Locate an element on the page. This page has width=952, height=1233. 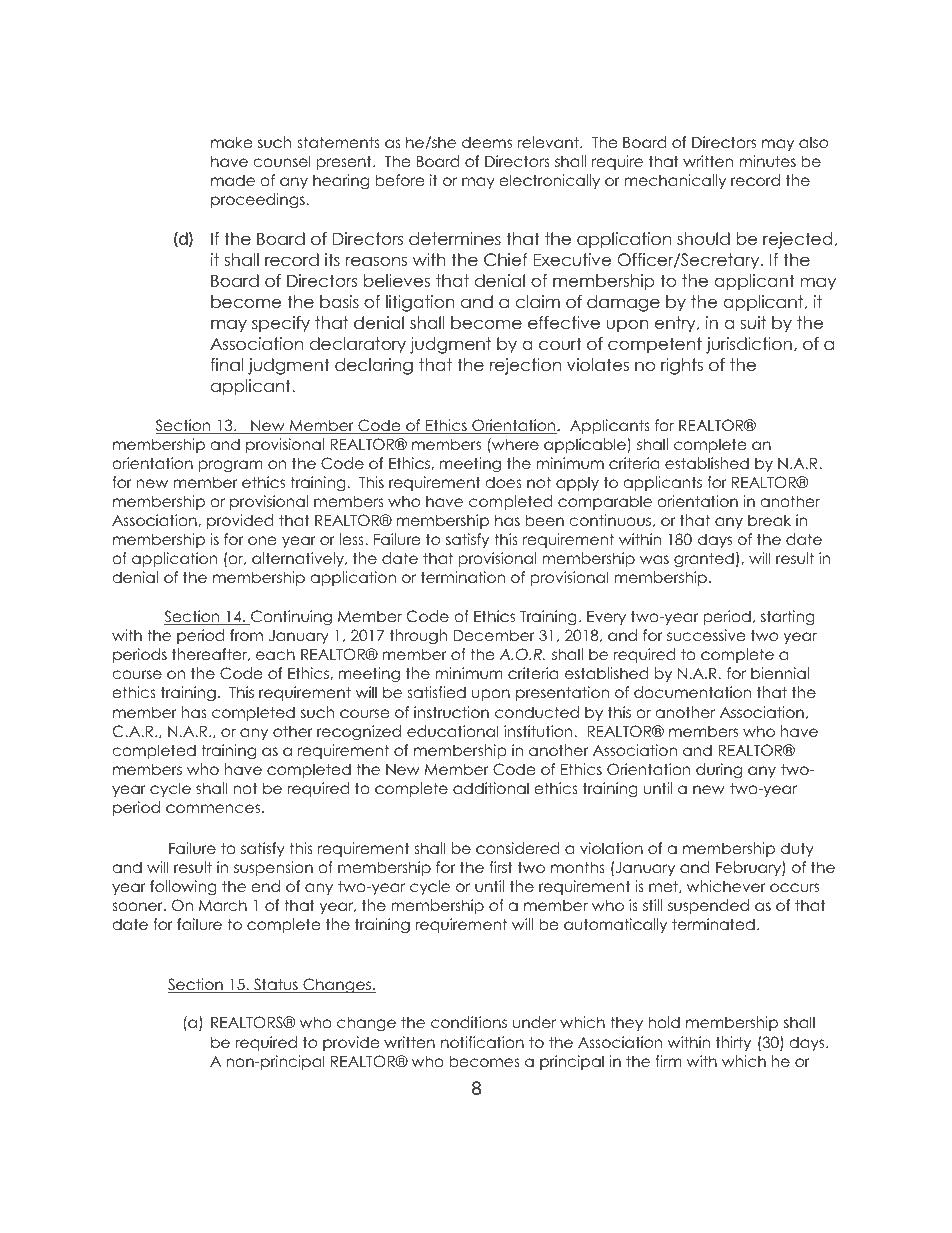
counsel is located at coordinates (282, 161).
